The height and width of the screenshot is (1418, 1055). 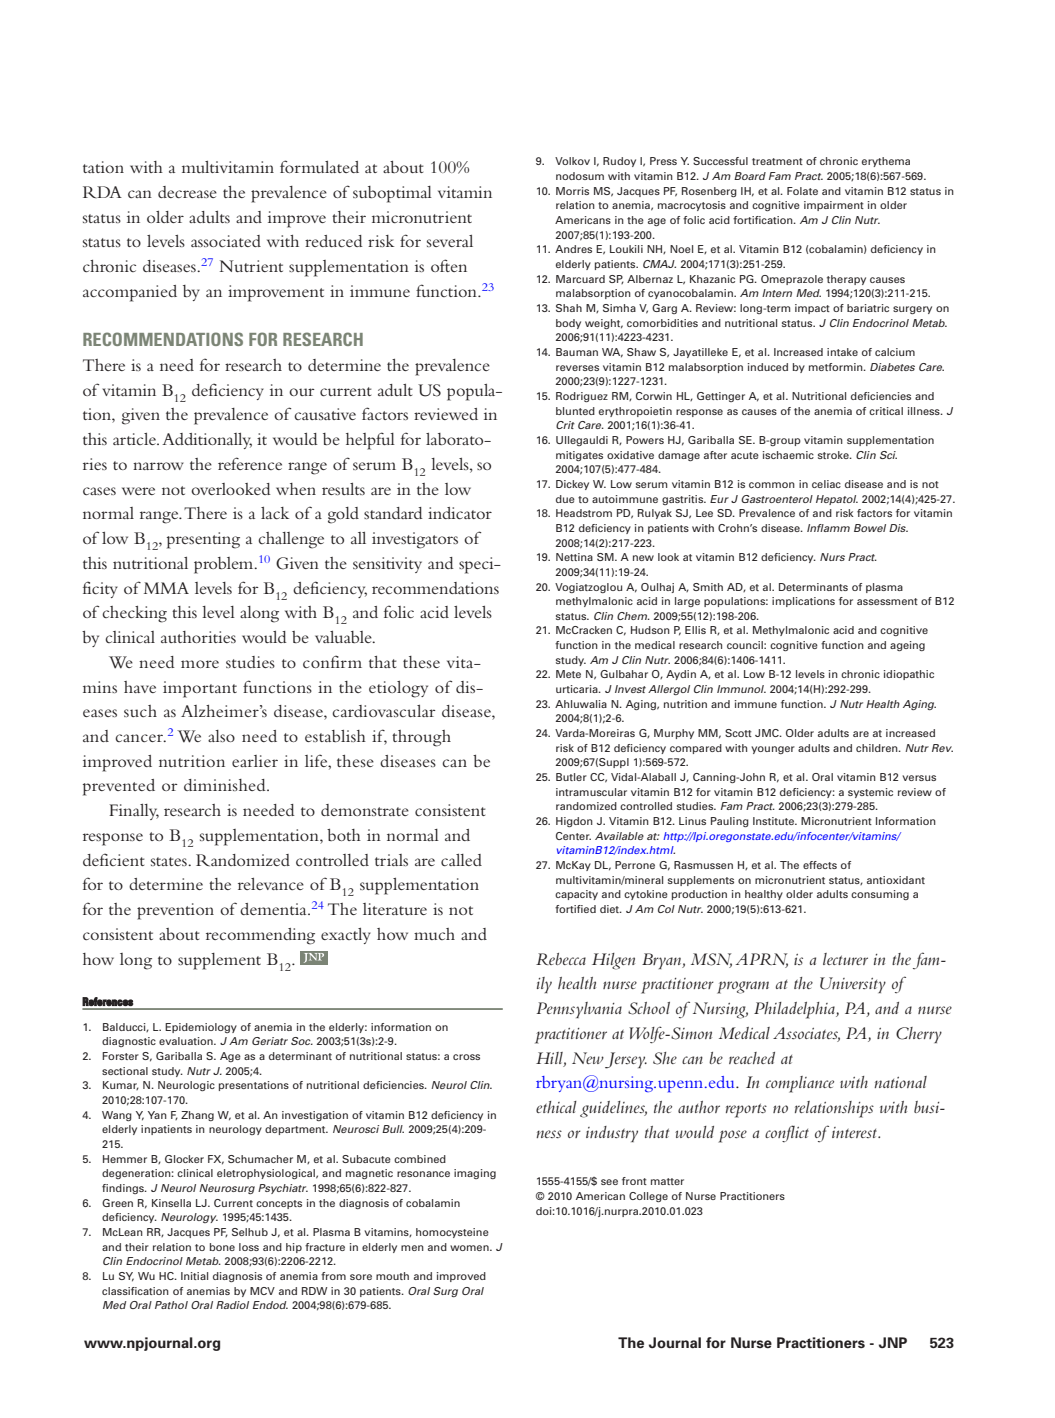 What do you see at coordinates (568, 674) in the screenshot?
I see `Mete` at bounding box center [568, 674].
